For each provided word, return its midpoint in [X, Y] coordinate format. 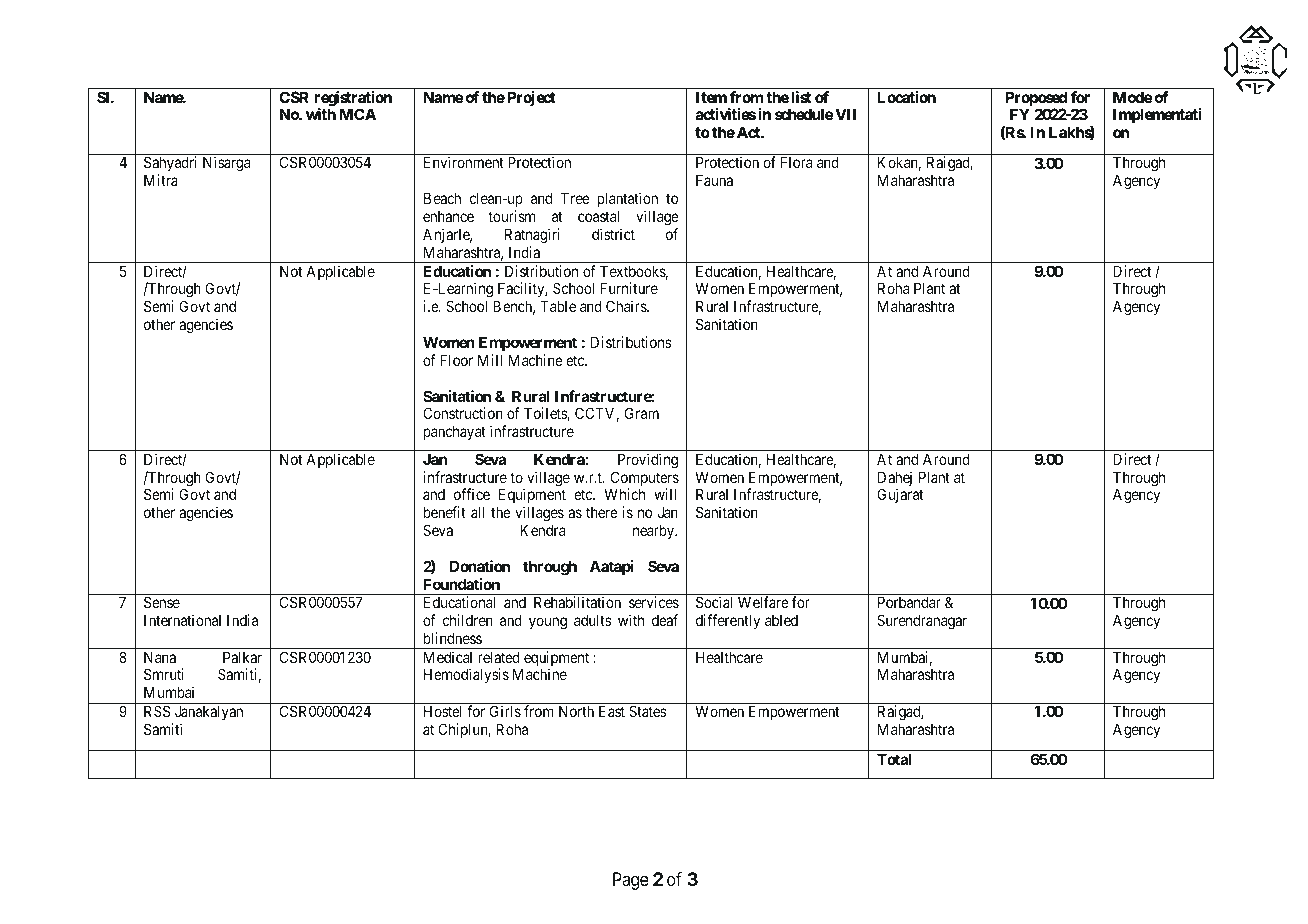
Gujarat [900, 495]
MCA [358, 114]
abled [781, 620]
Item [711, 97]
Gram [642, 413]
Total [894, 759]
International [182, 620]
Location [906, 97]
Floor [456, 360]
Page [631, 881]
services [654, 602]
